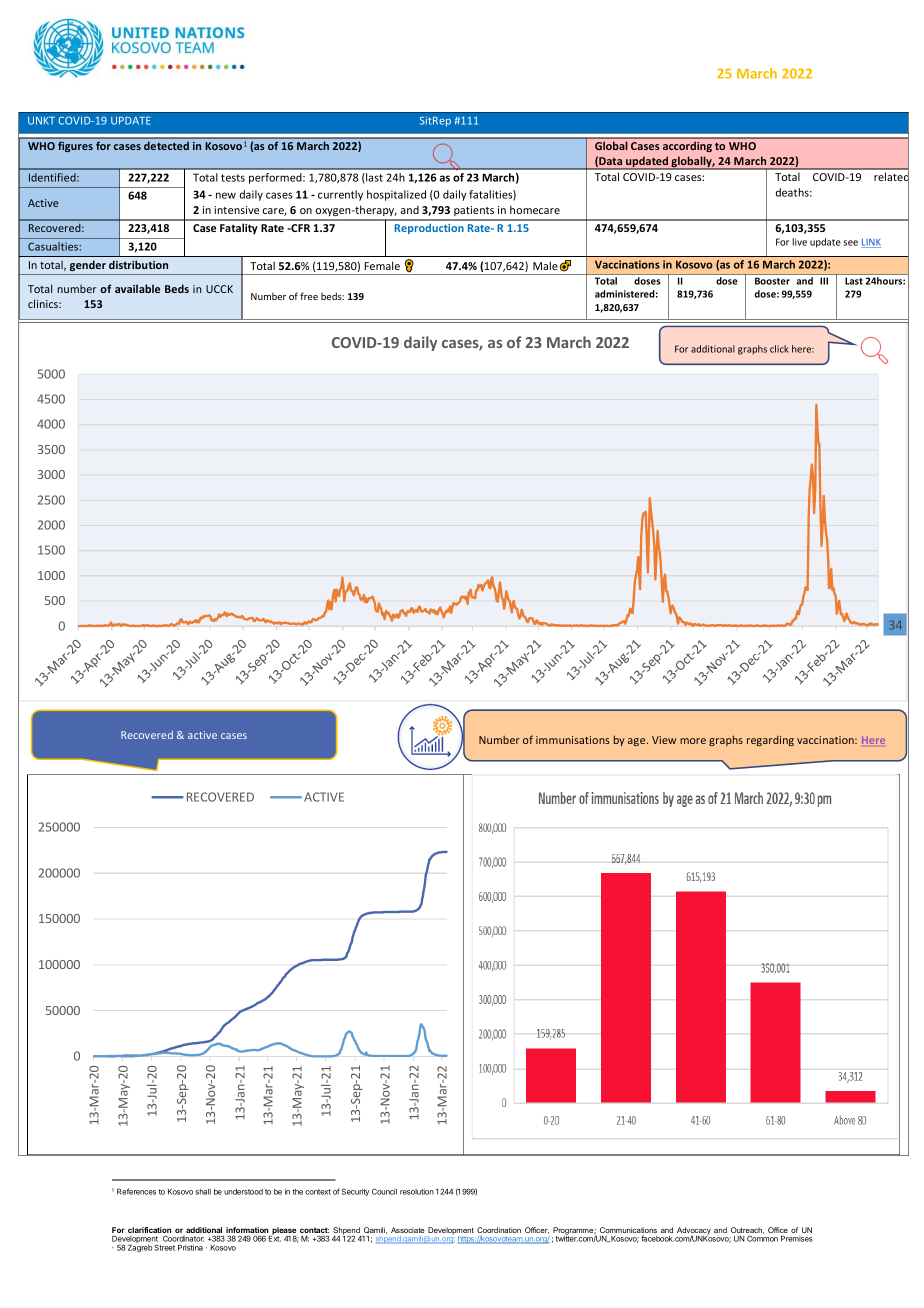 The image size is (924, 1308). I want to click on click, so click(779, 349).
